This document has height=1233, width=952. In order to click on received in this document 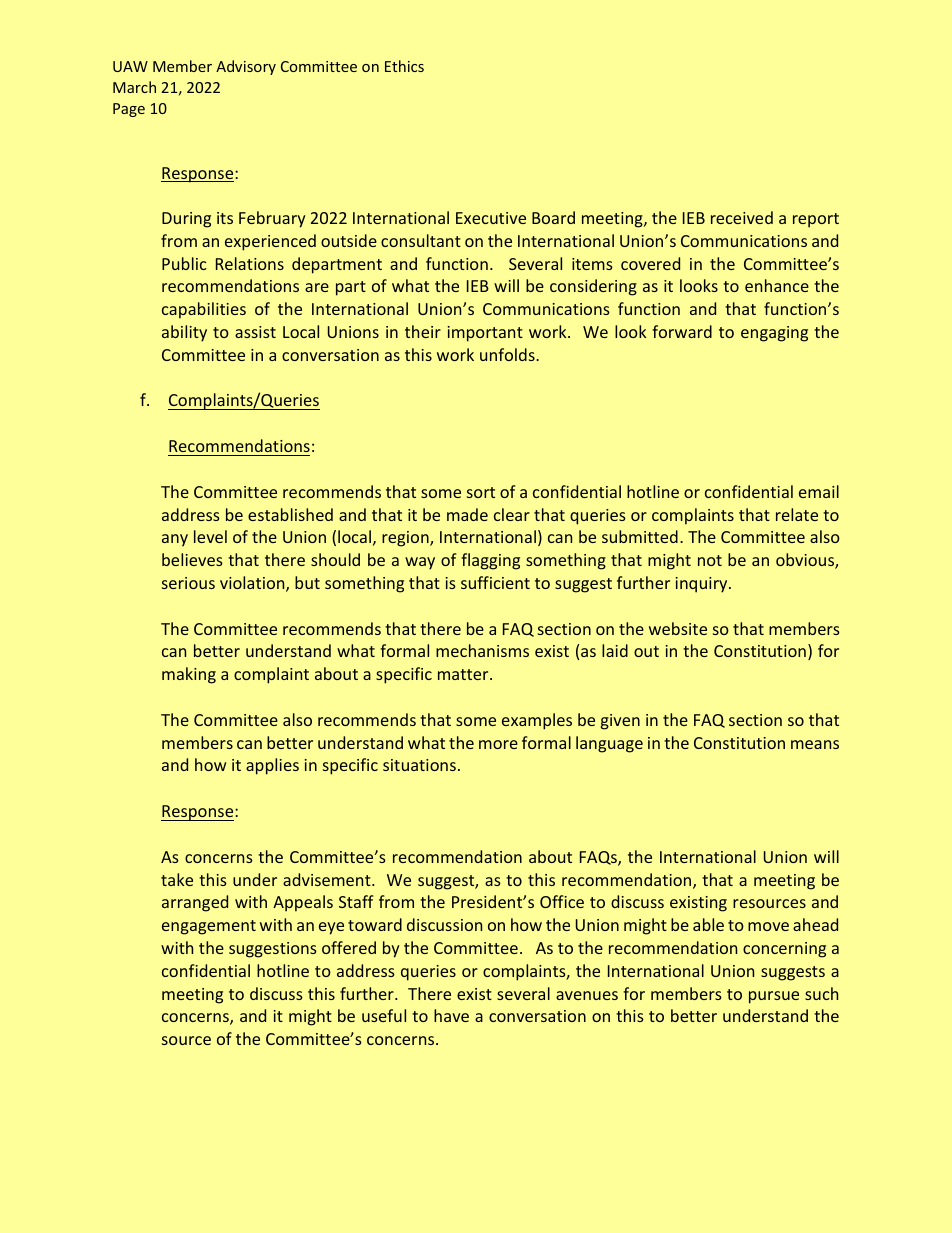, I will do `click(742, 217)`.
